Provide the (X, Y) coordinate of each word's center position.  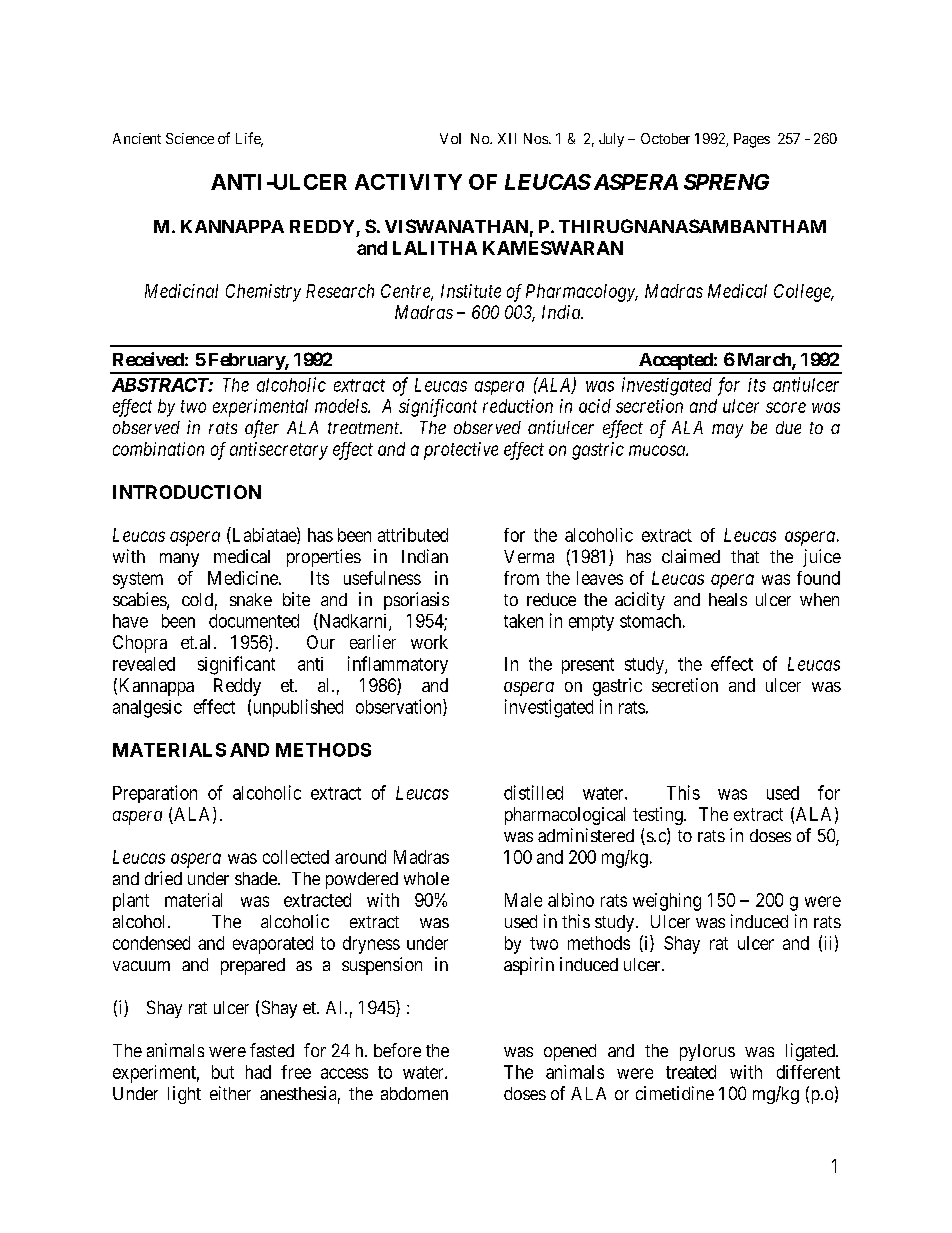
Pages (752, 140)
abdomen (414, 1093)
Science (190, 138)
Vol (450, 138)
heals (728, 599)
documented (254, 621)
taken (523, 621)
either (230, 1093)
